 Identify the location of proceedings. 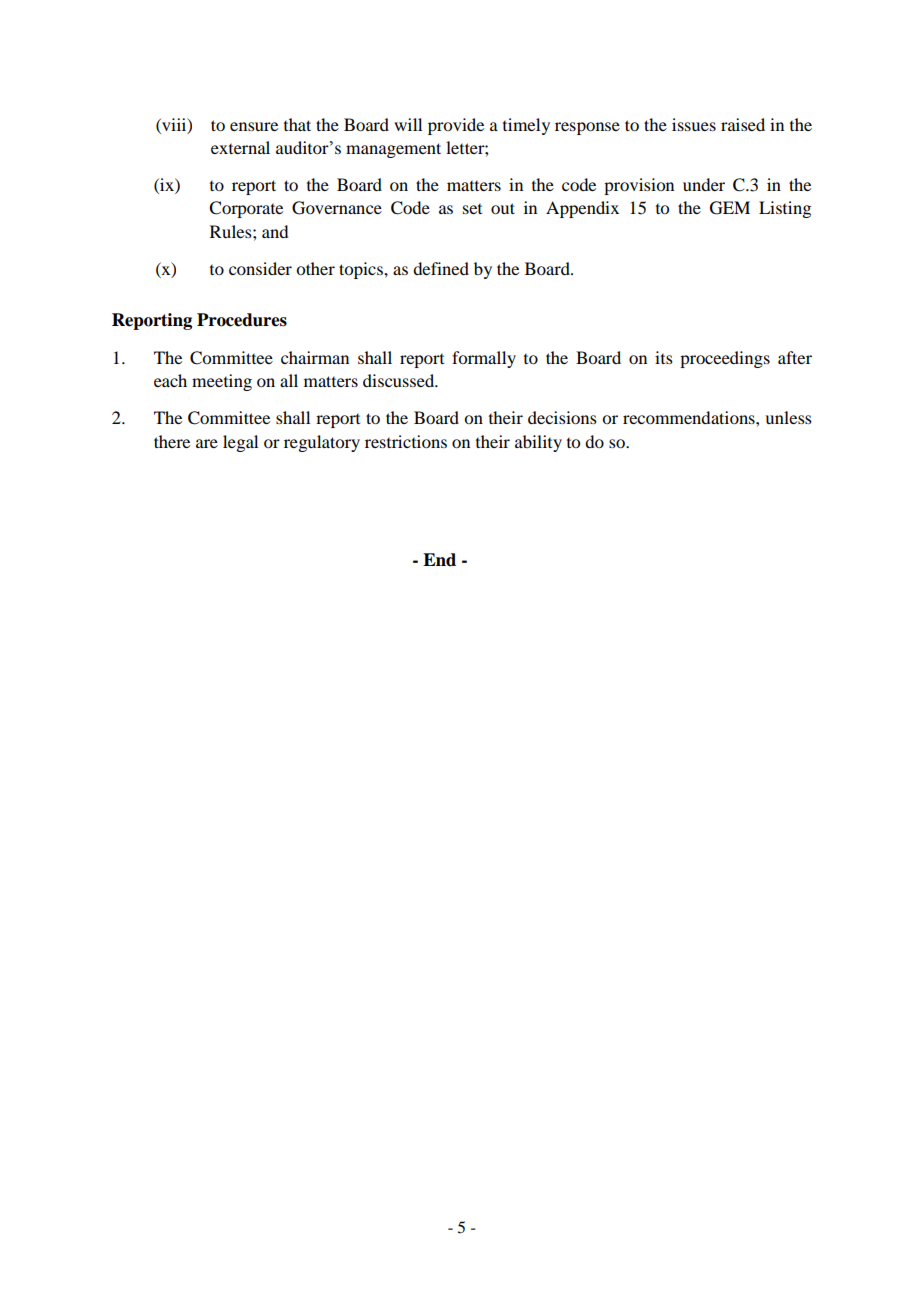
(725, 359).
